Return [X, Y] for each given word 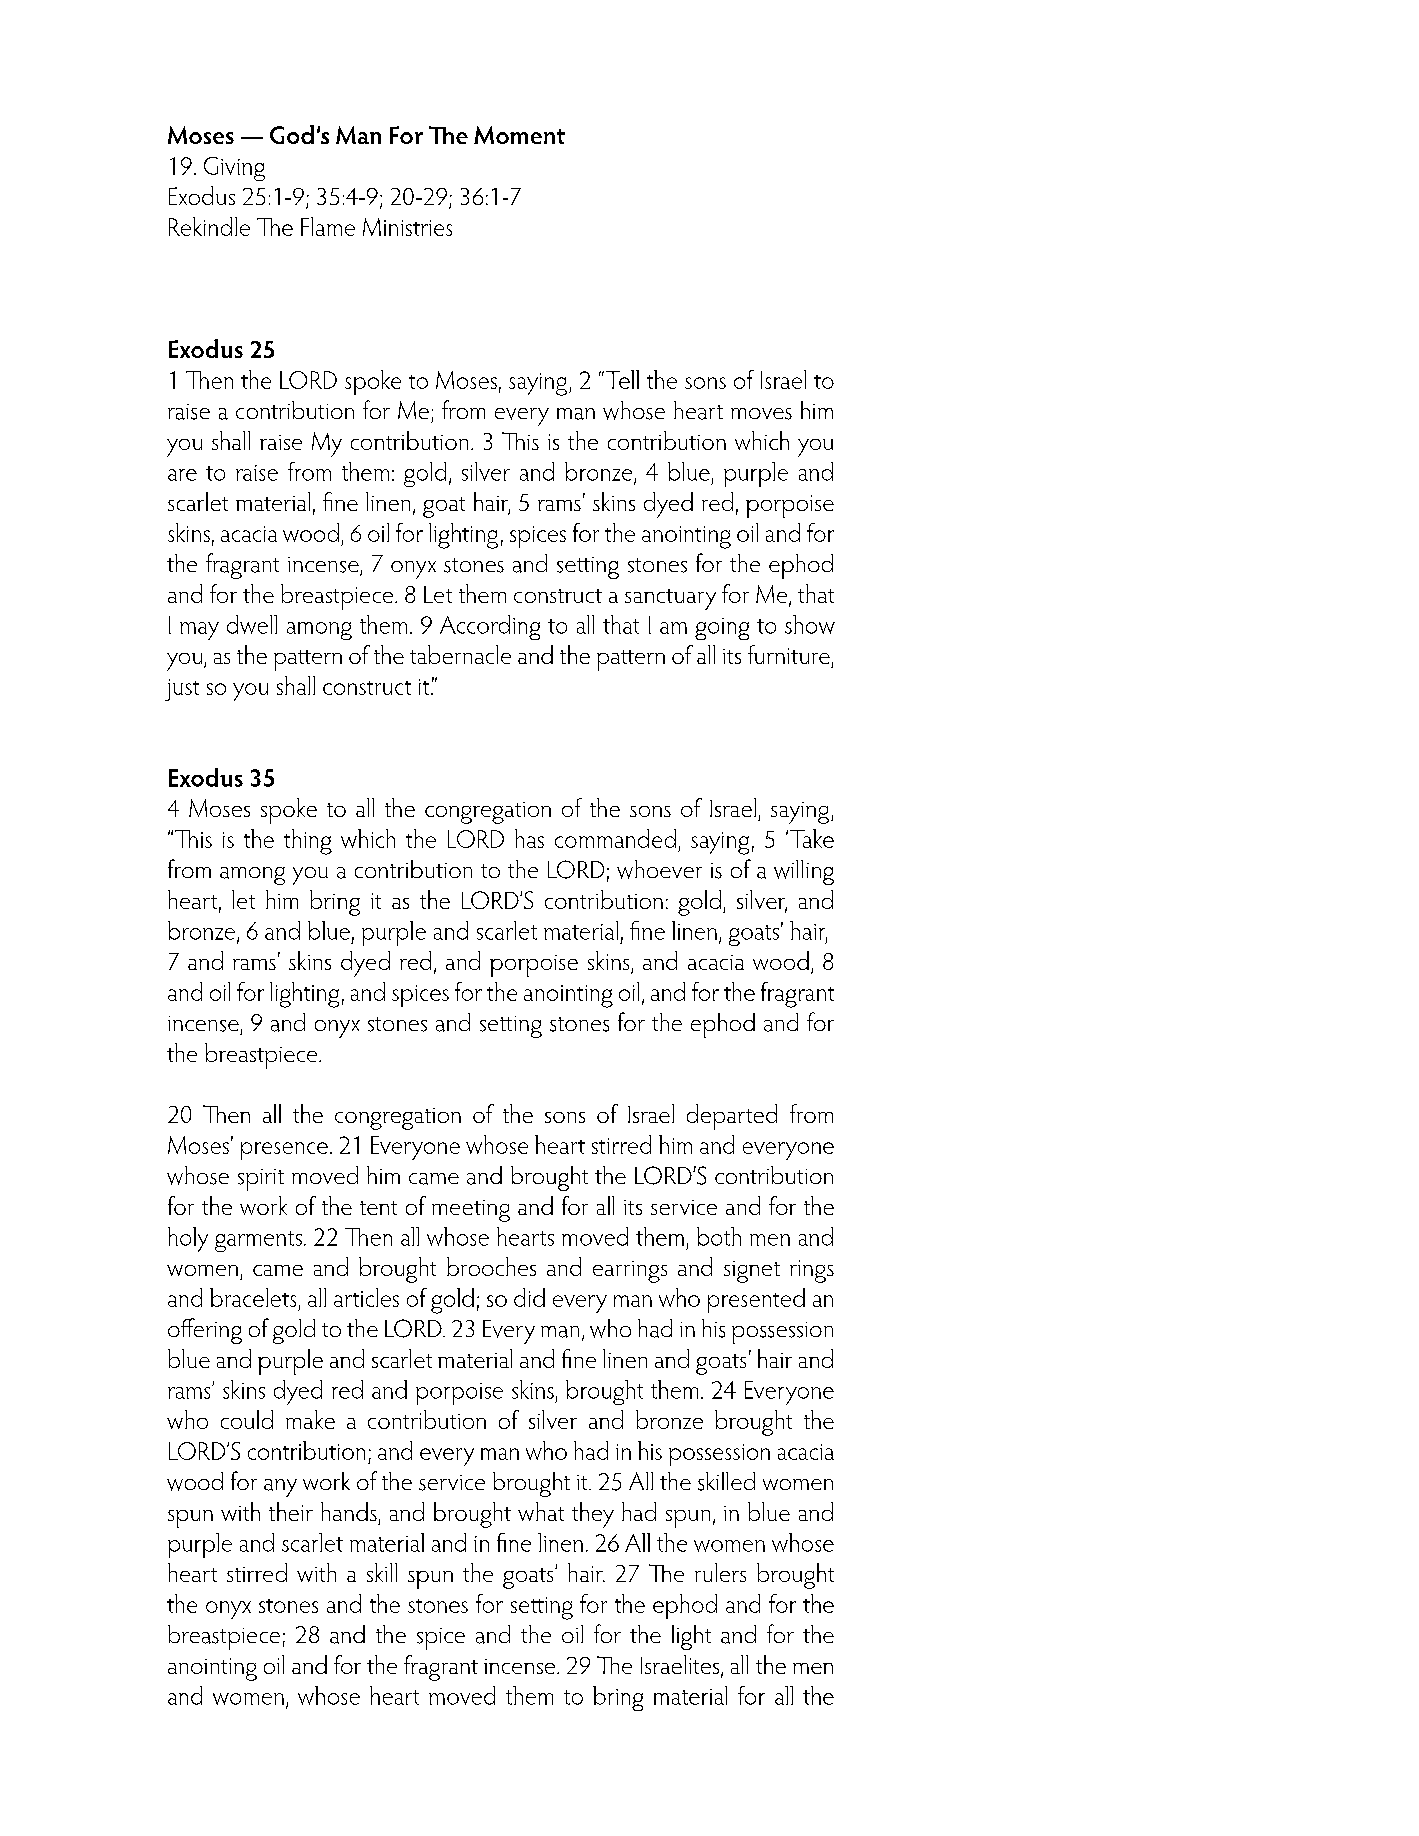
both [719, 1236]
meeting [471, 1211]
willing [804, 872]
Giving [234, 169]
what [541, 1511]
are [182, 475]
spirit [261, 1180]
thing [308, 842]
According [490, 627]
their [291, 1511]
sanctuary [670, 599]
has [529, 838]
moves [761, 414]
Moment [519, 135]
